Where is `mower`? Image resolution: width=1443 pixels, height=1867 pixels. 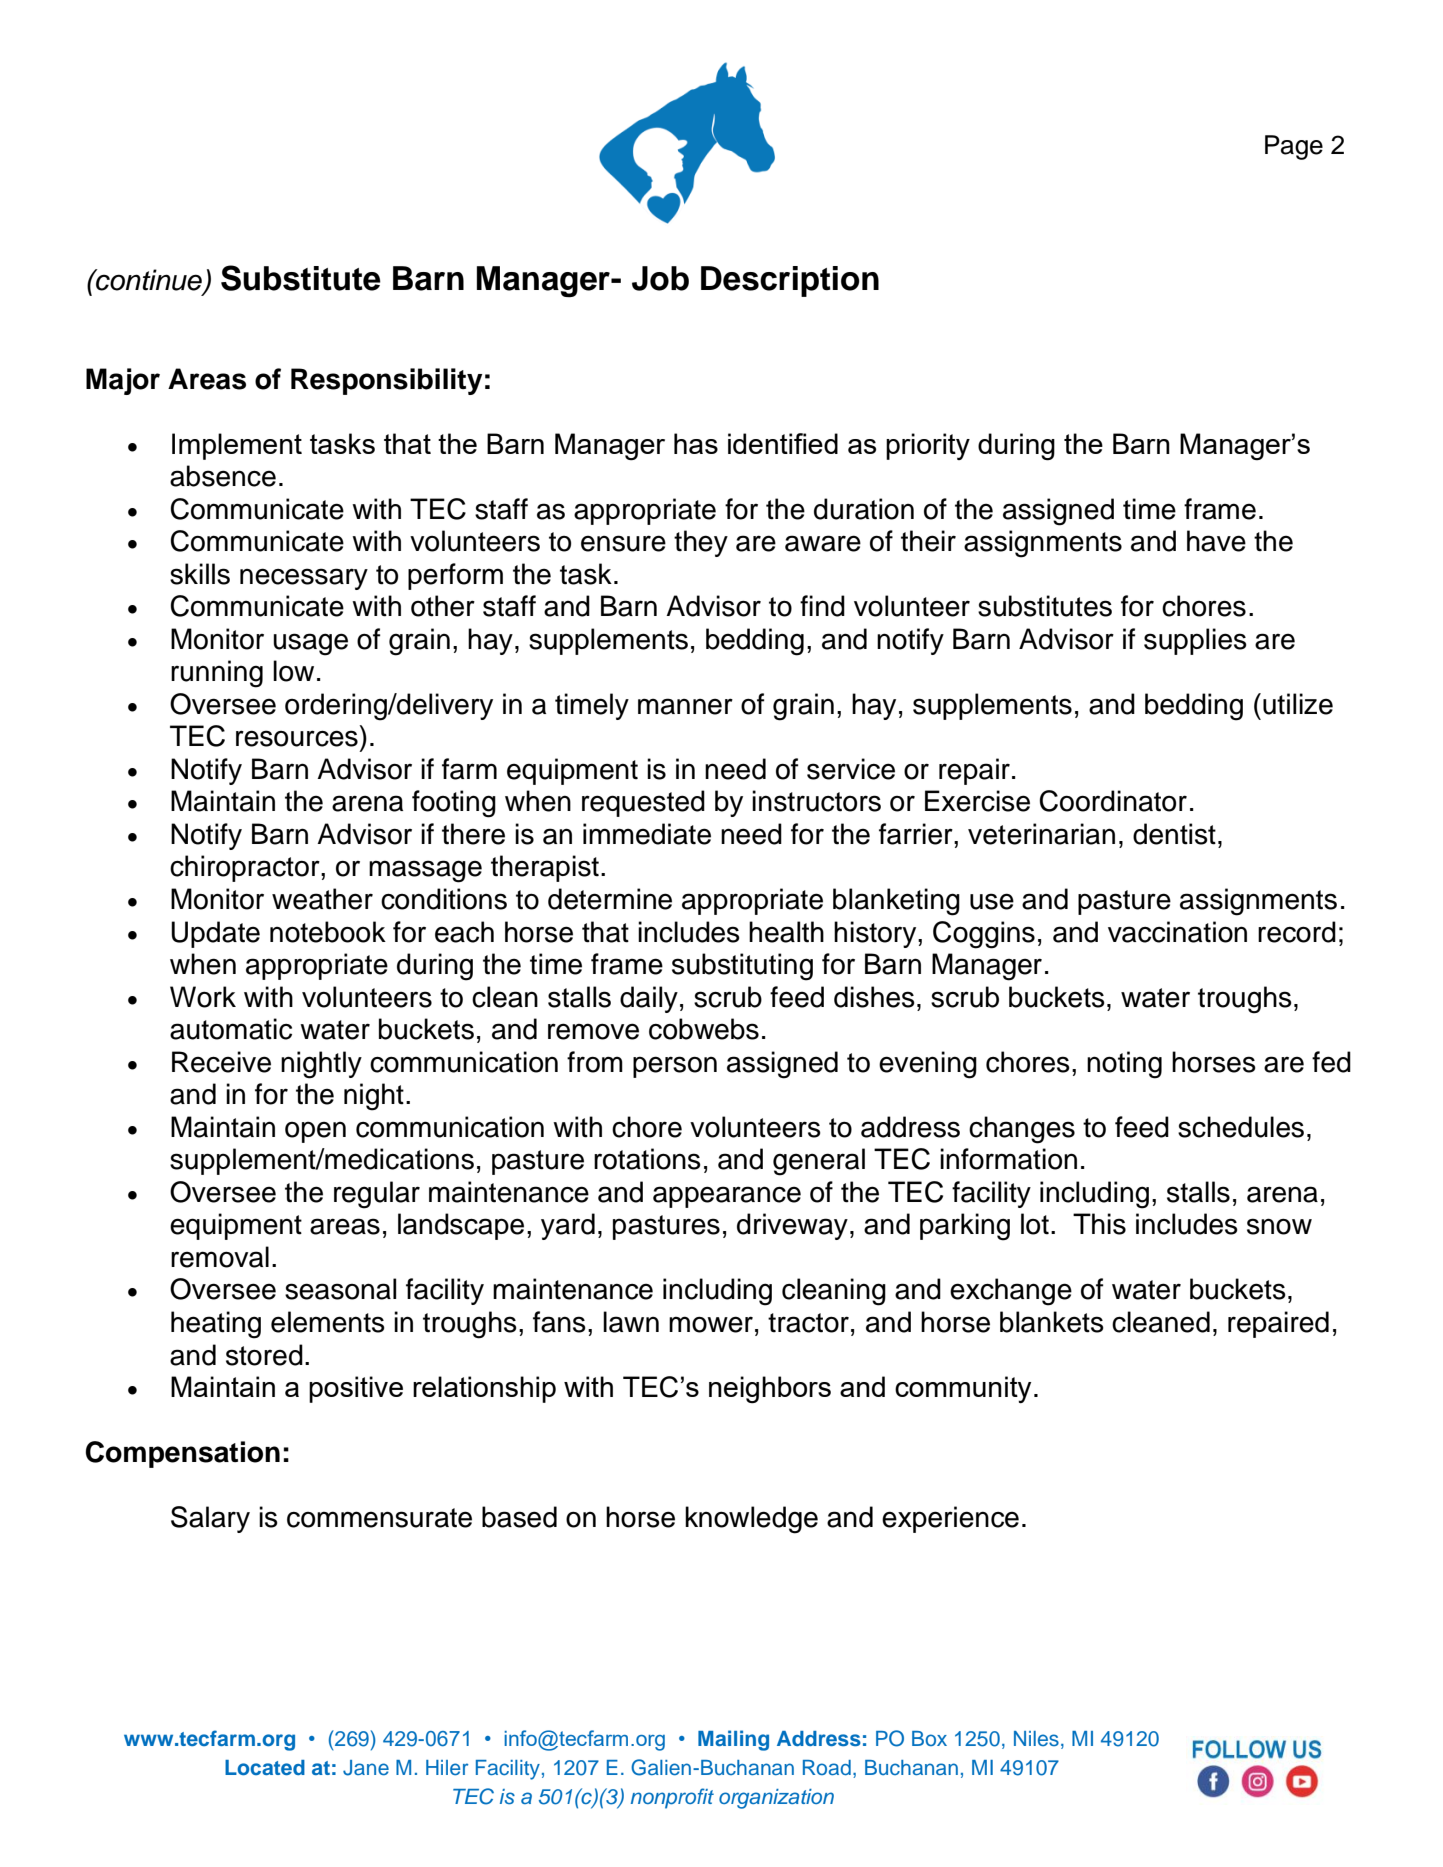 mower is located at coordinates (711, 1324).
